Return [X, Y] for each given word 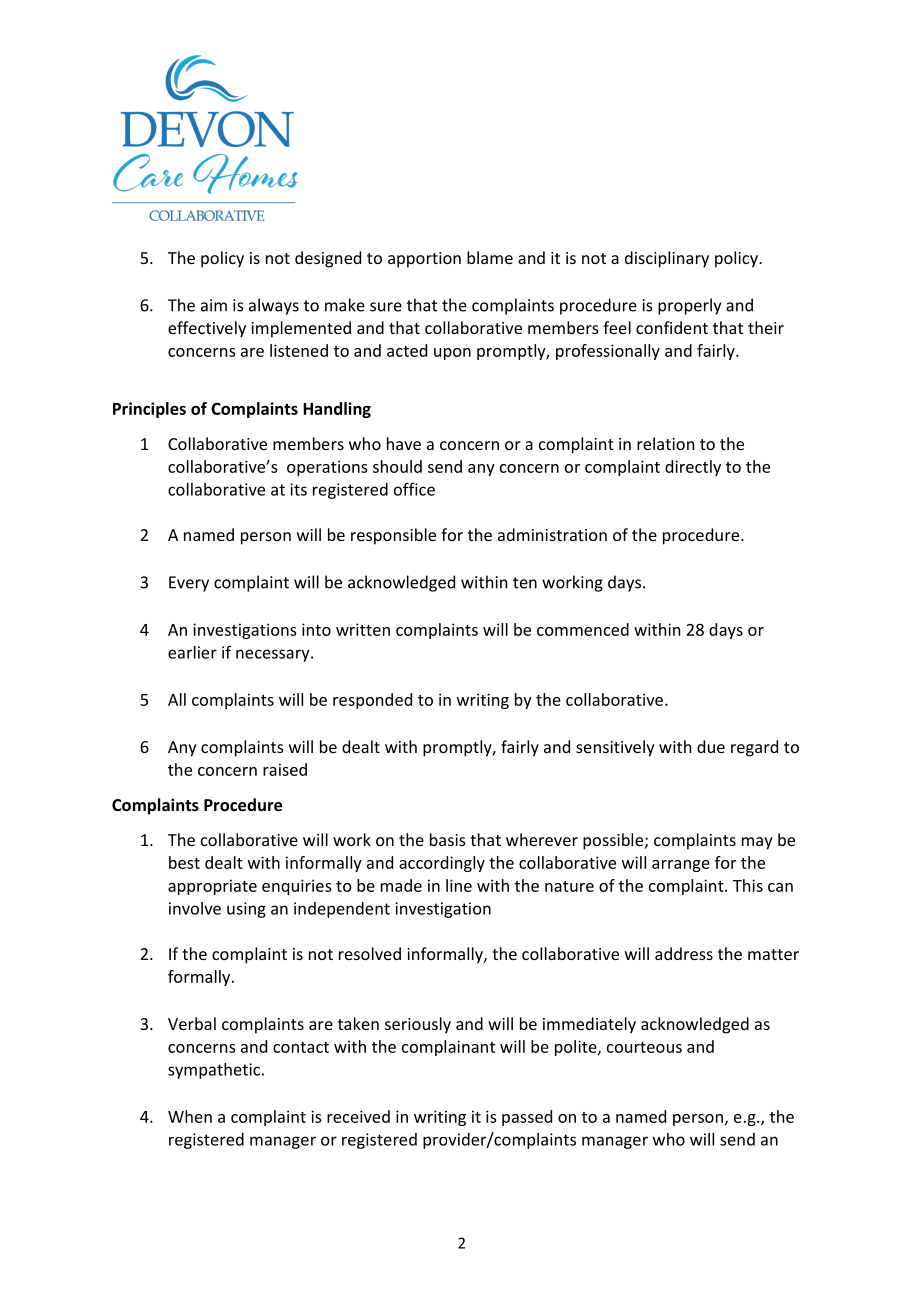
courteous [644, 1047]
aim [214, 305]
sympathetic [214, 1071]
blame [490, 257]
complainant [448, 1048]
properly [689, 306]
